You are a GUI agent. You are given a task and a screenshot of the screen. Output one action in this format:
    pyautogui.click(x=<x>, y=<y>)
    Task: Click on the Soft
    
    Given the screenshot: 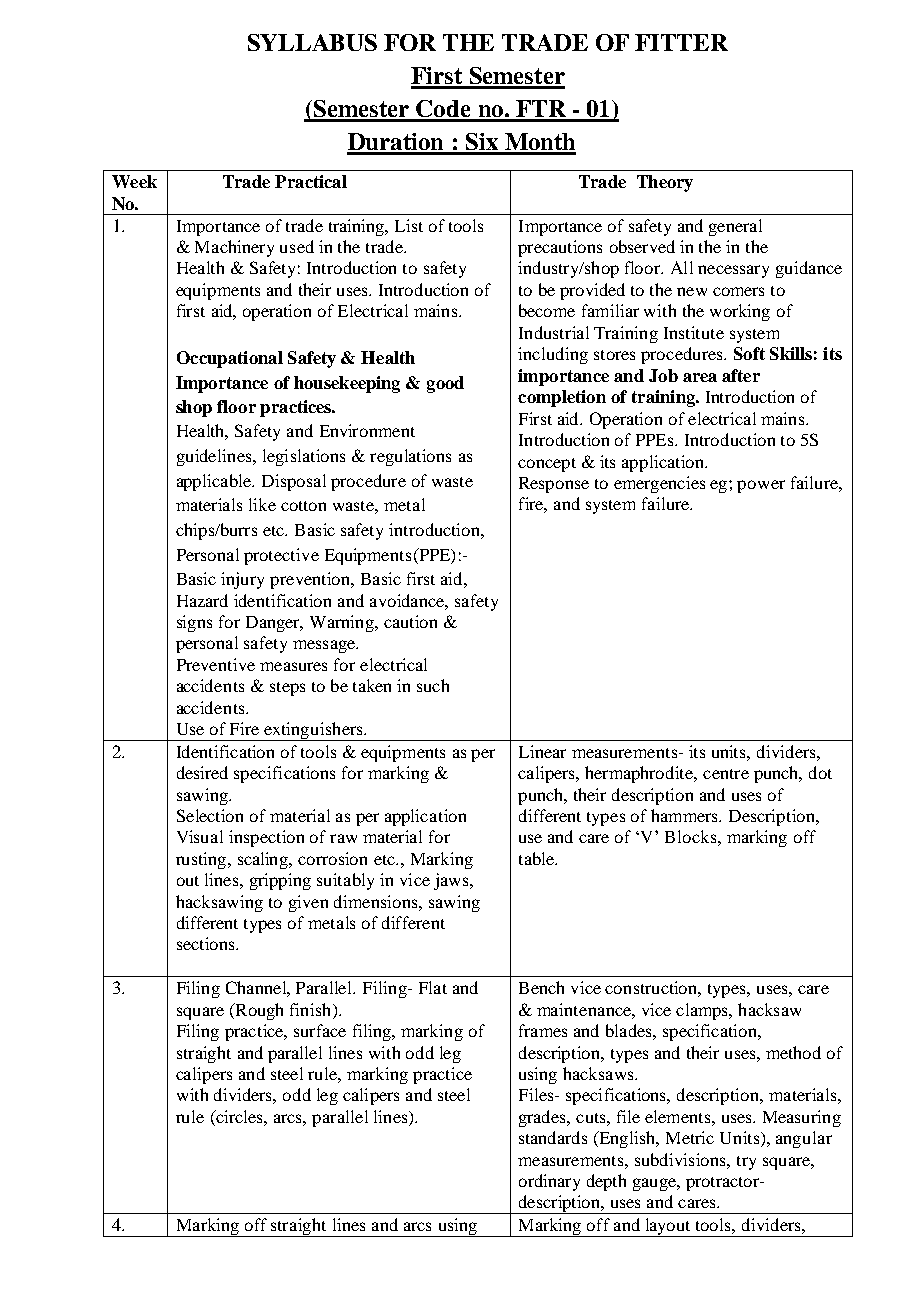 What is the action you would take?
    pyautogui.click(x=749, y=353)
